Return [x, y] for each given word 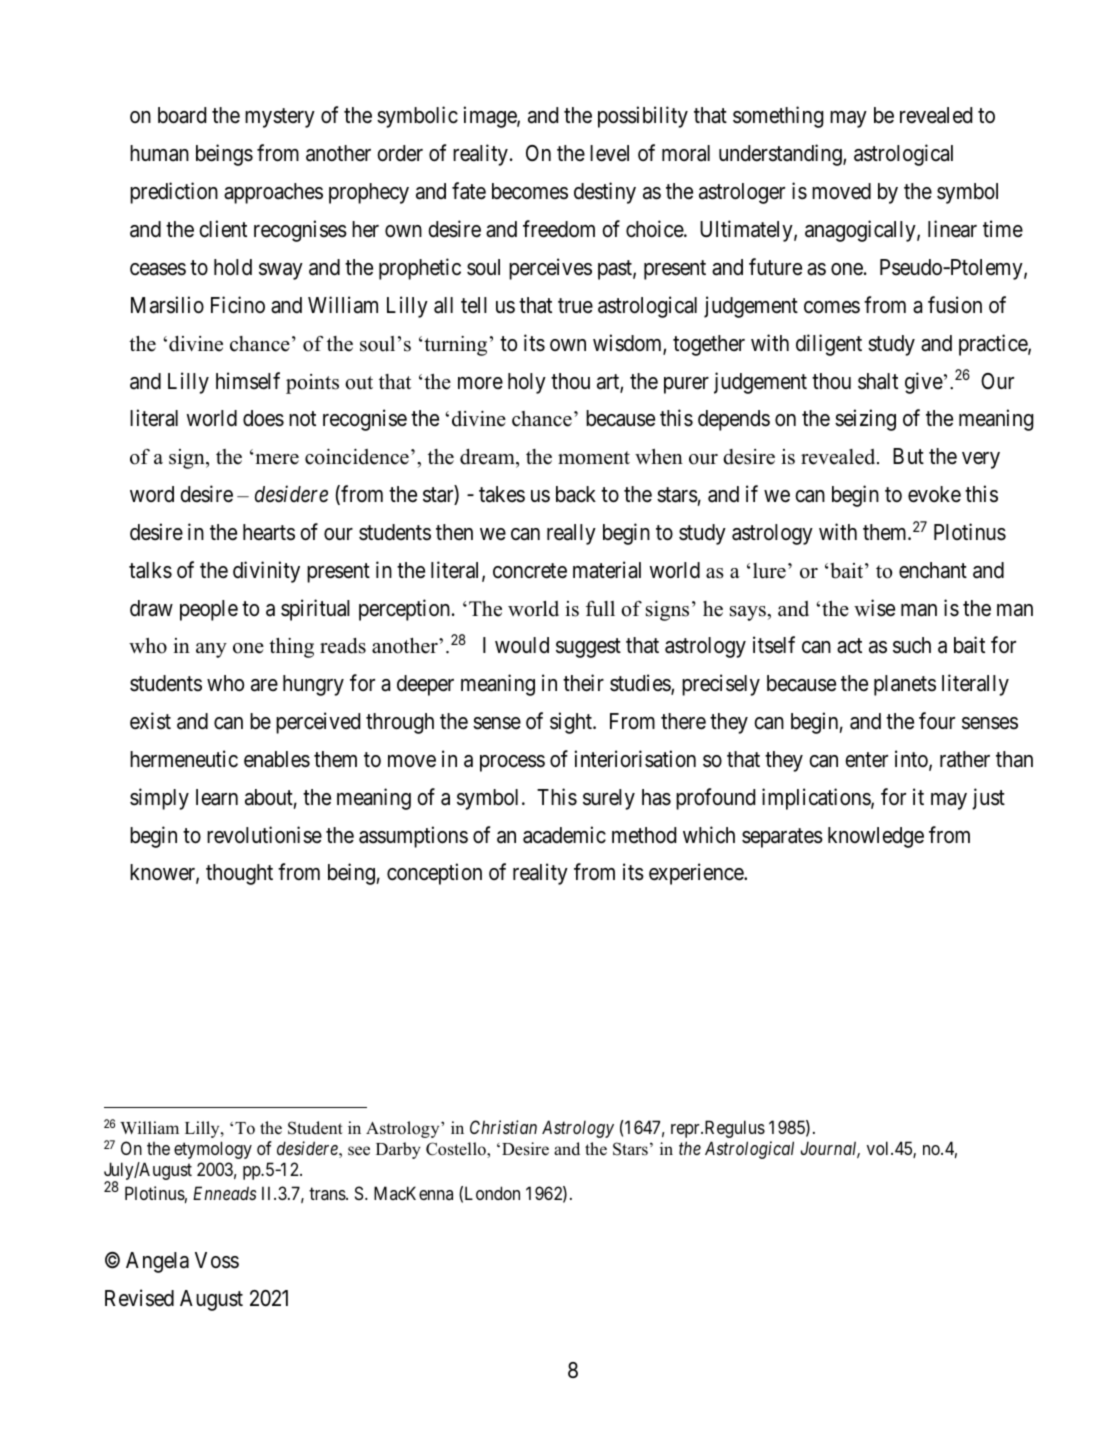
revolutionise [264, 835]
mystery [280, 118]
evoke [934, 494]
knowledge [876, 837]
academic [564, 835]
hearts [269, 532]
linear [952, 229]
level [609, 153]
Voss [217, 1260]
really [571, 534]
